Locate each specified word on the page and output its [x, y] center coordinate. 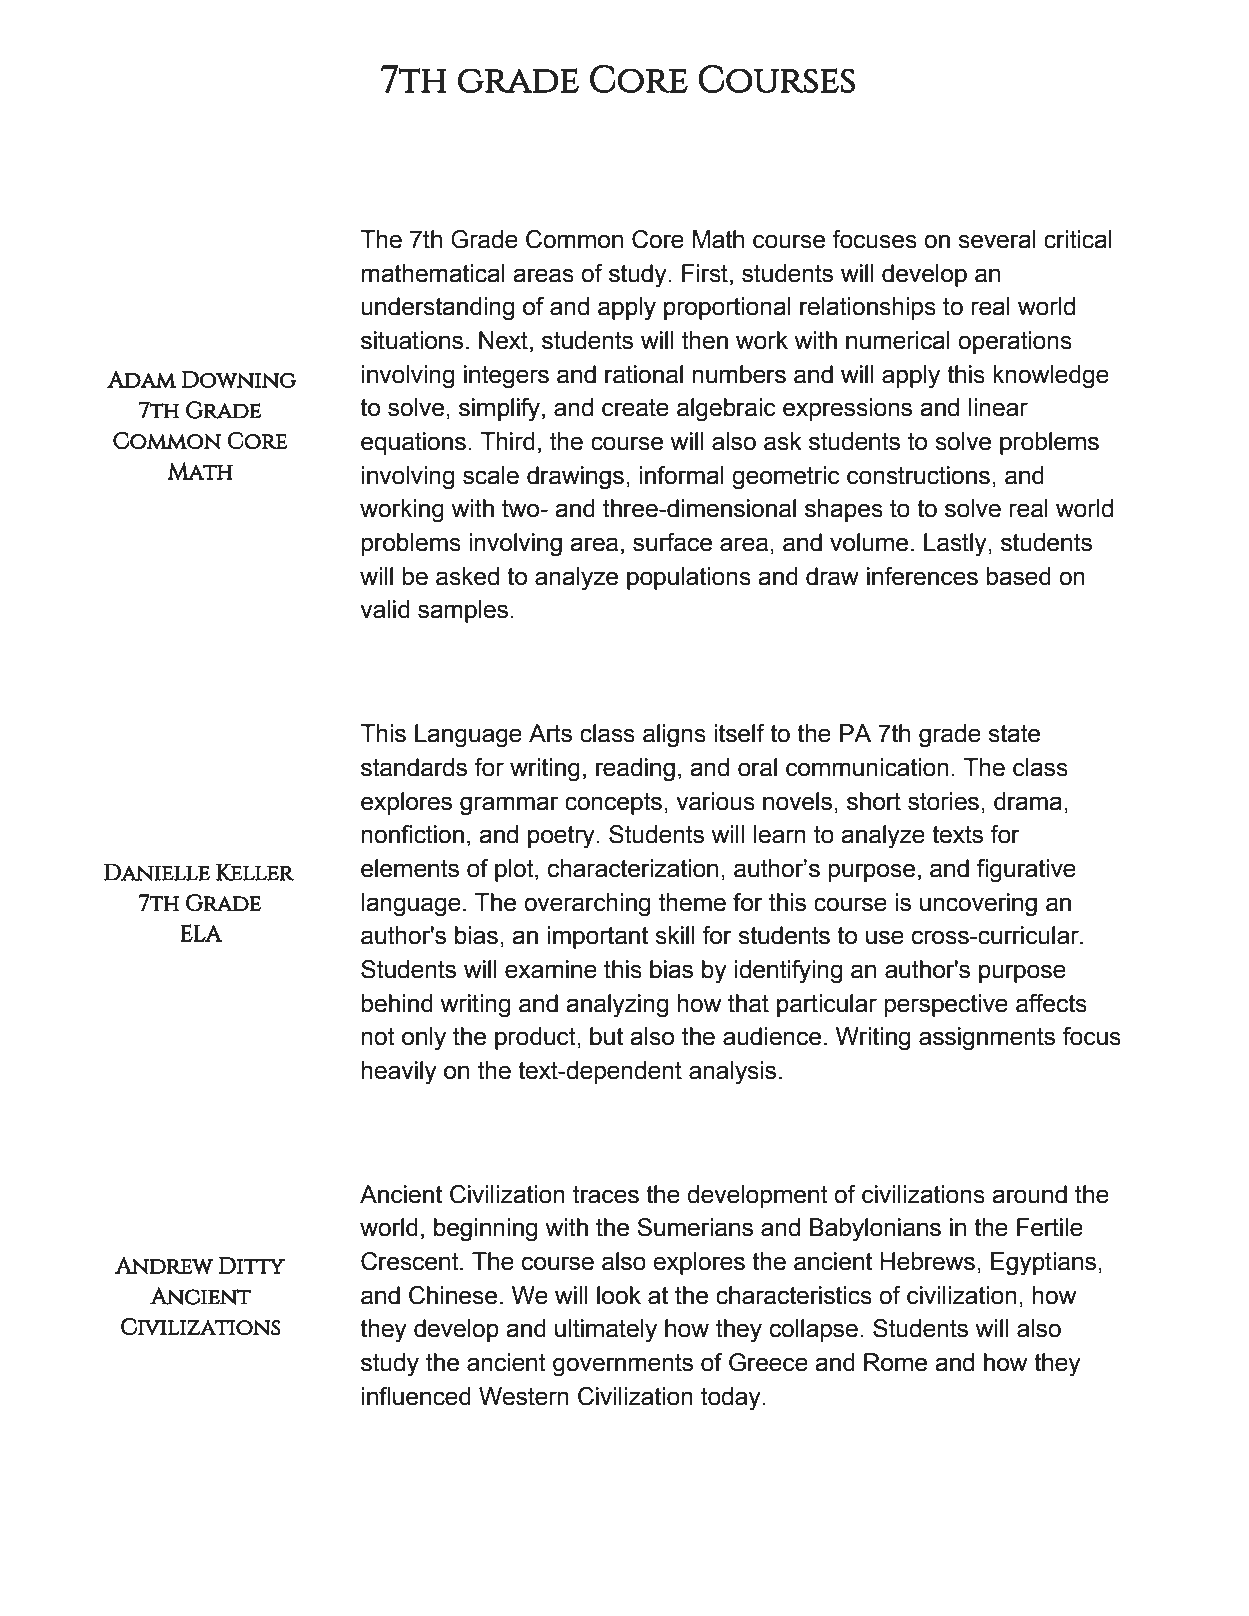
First [705, 273]
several [997, 239]
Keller [255, 872]
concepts [613, 804]
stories [943, 801]
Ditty [252, 1265]
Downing [239, 379]
